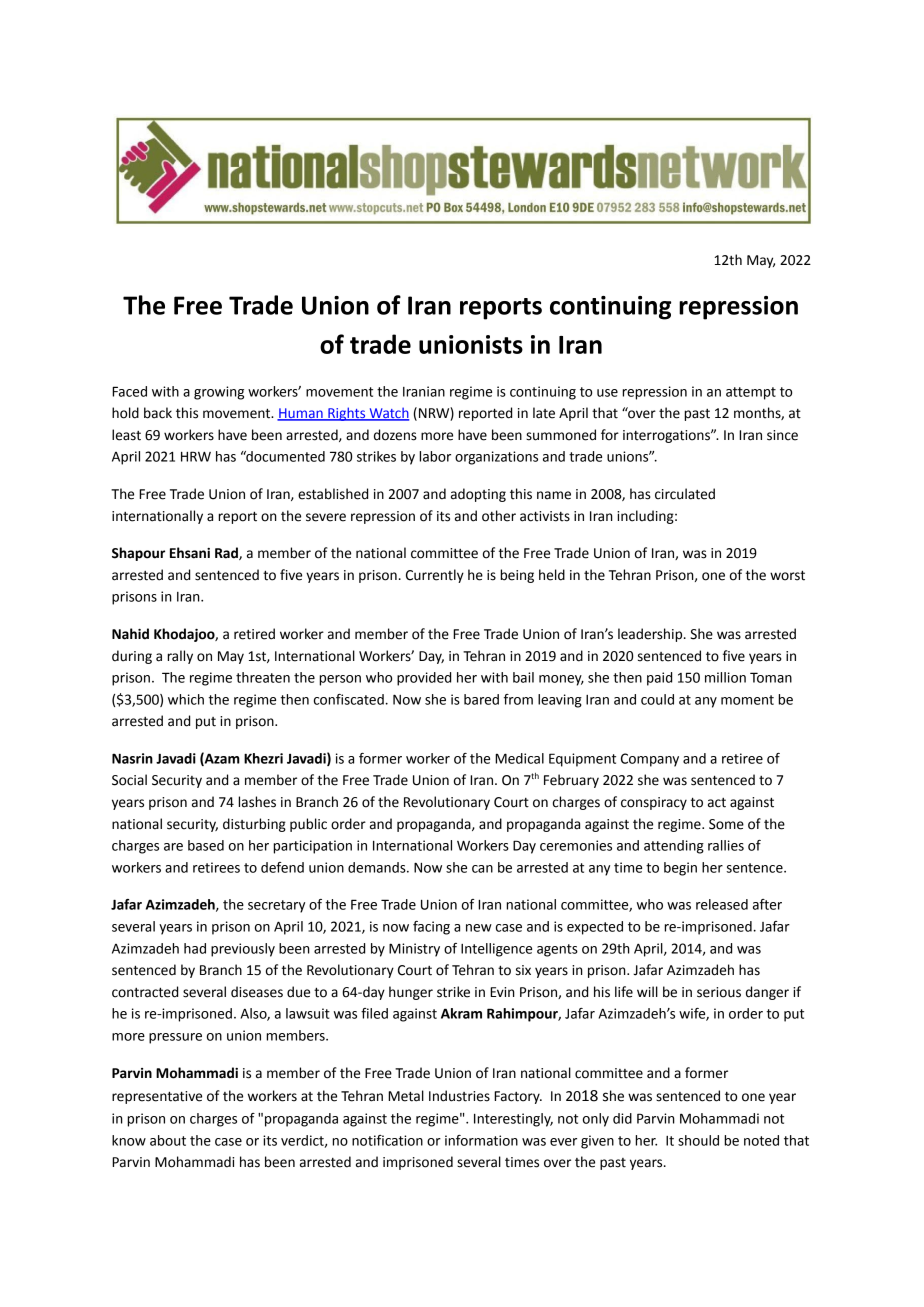 Image resolution: width=924 pixels, height=1307 pixels. Describe the element at coordinates (751, 393) in the image. I see `attempt` at that location.
